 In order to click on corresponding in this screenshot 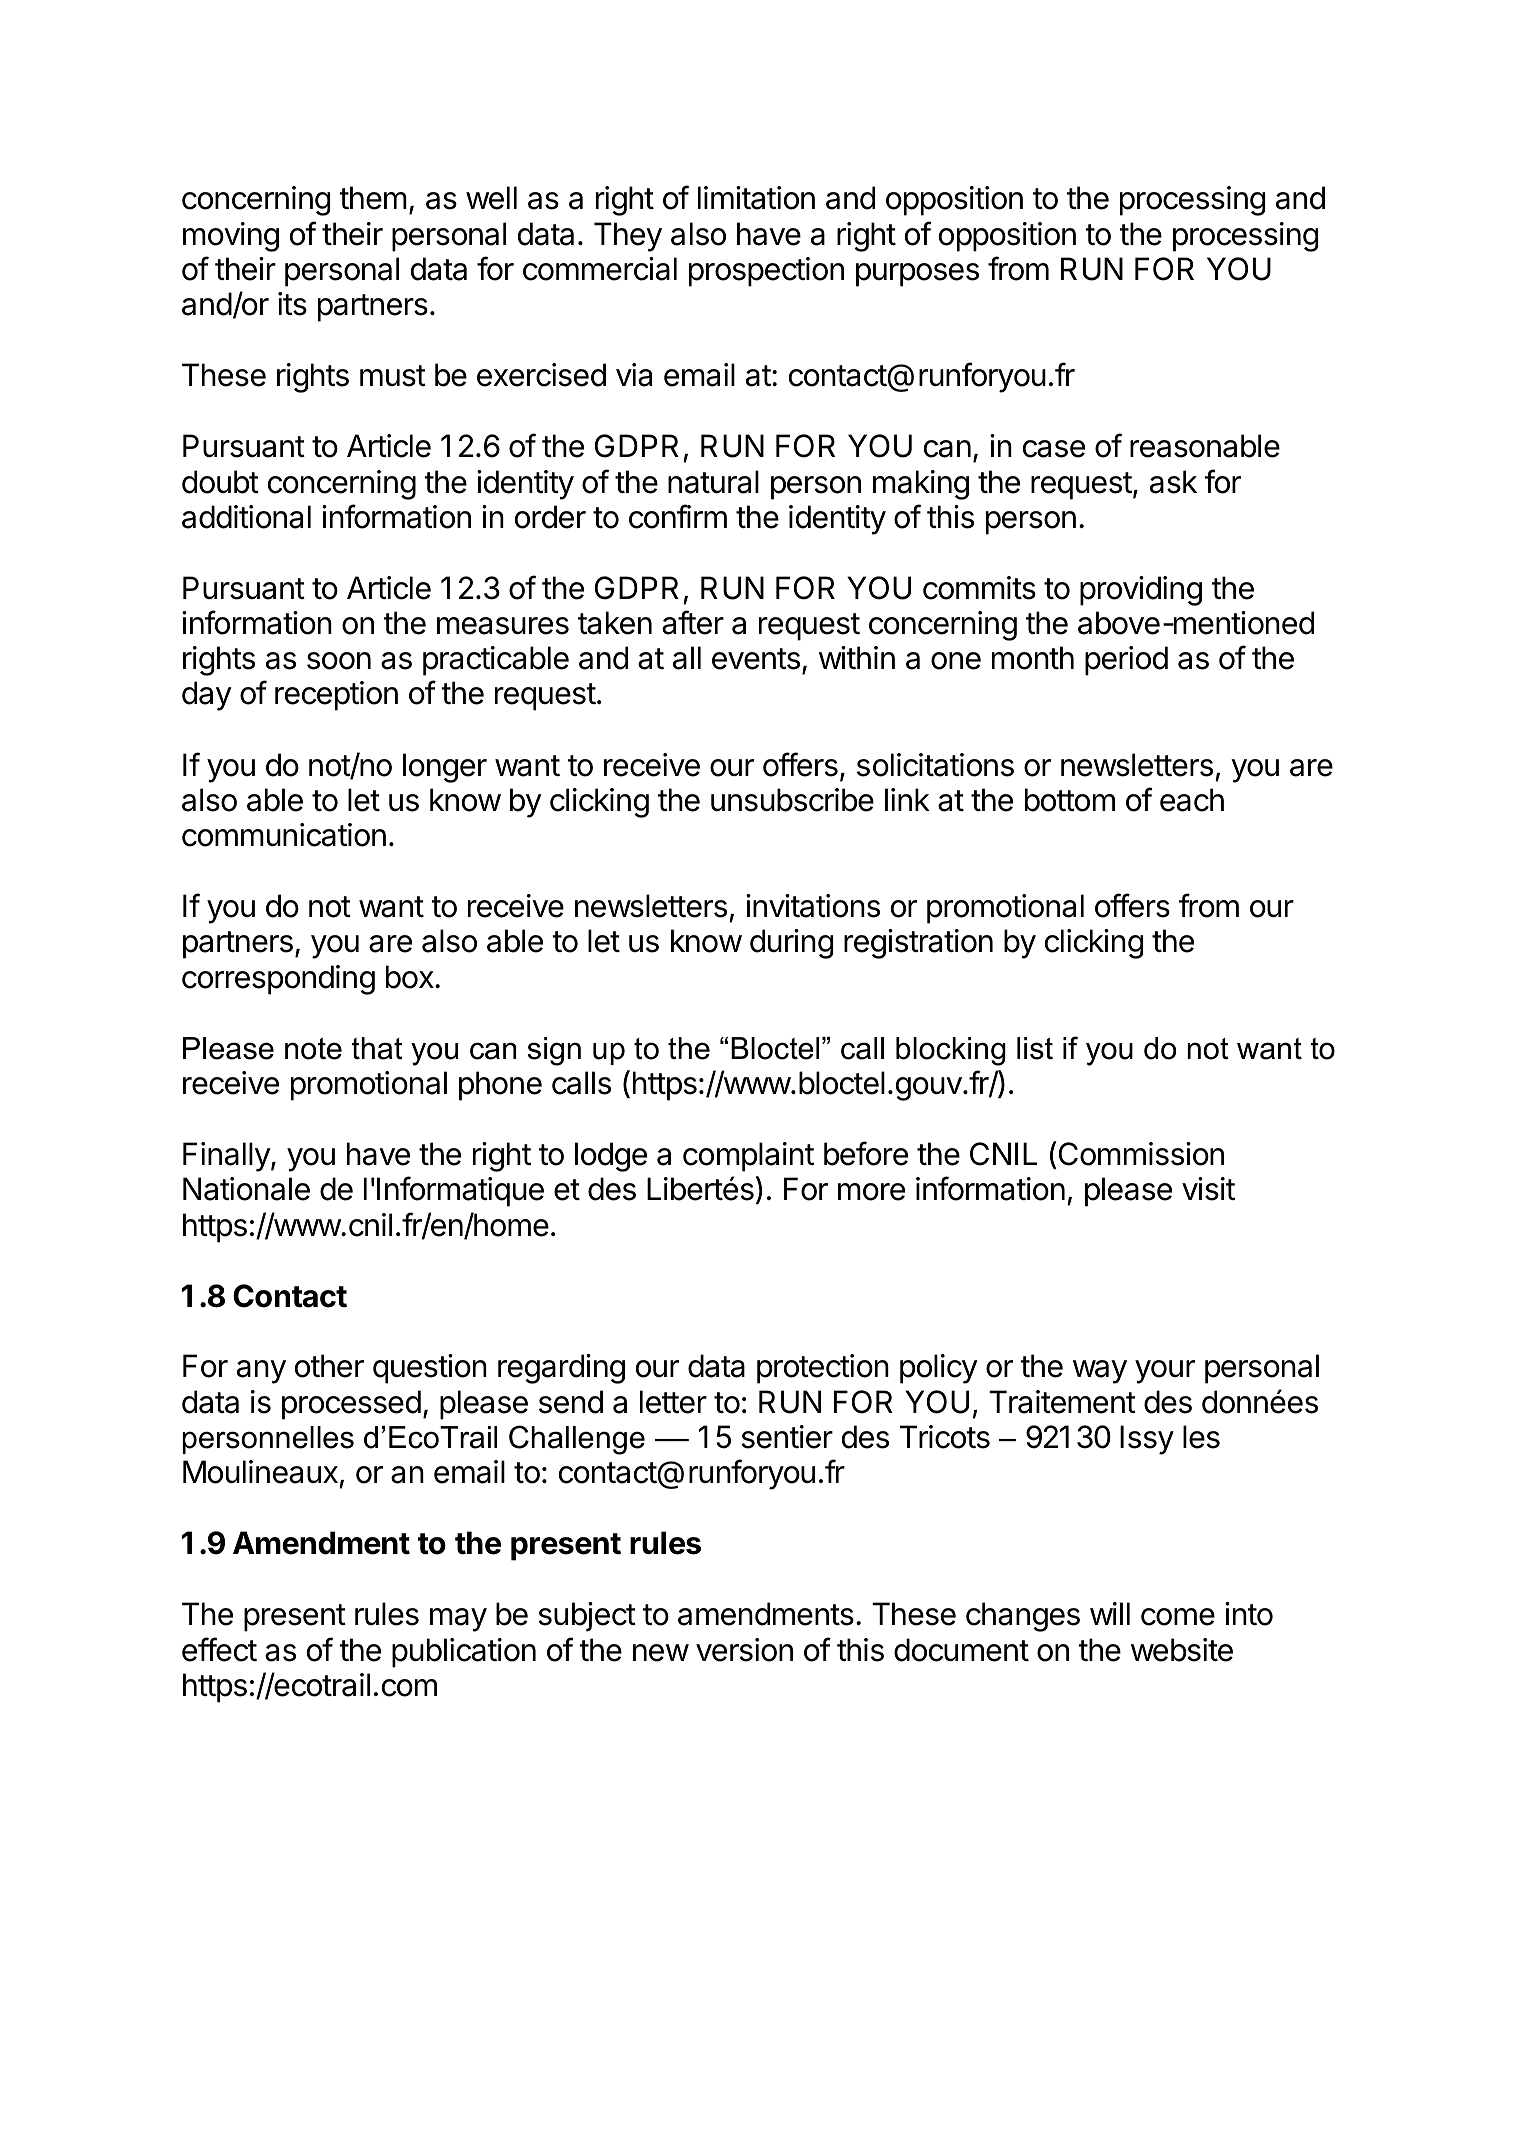, I will do `click(278, 980)`.
